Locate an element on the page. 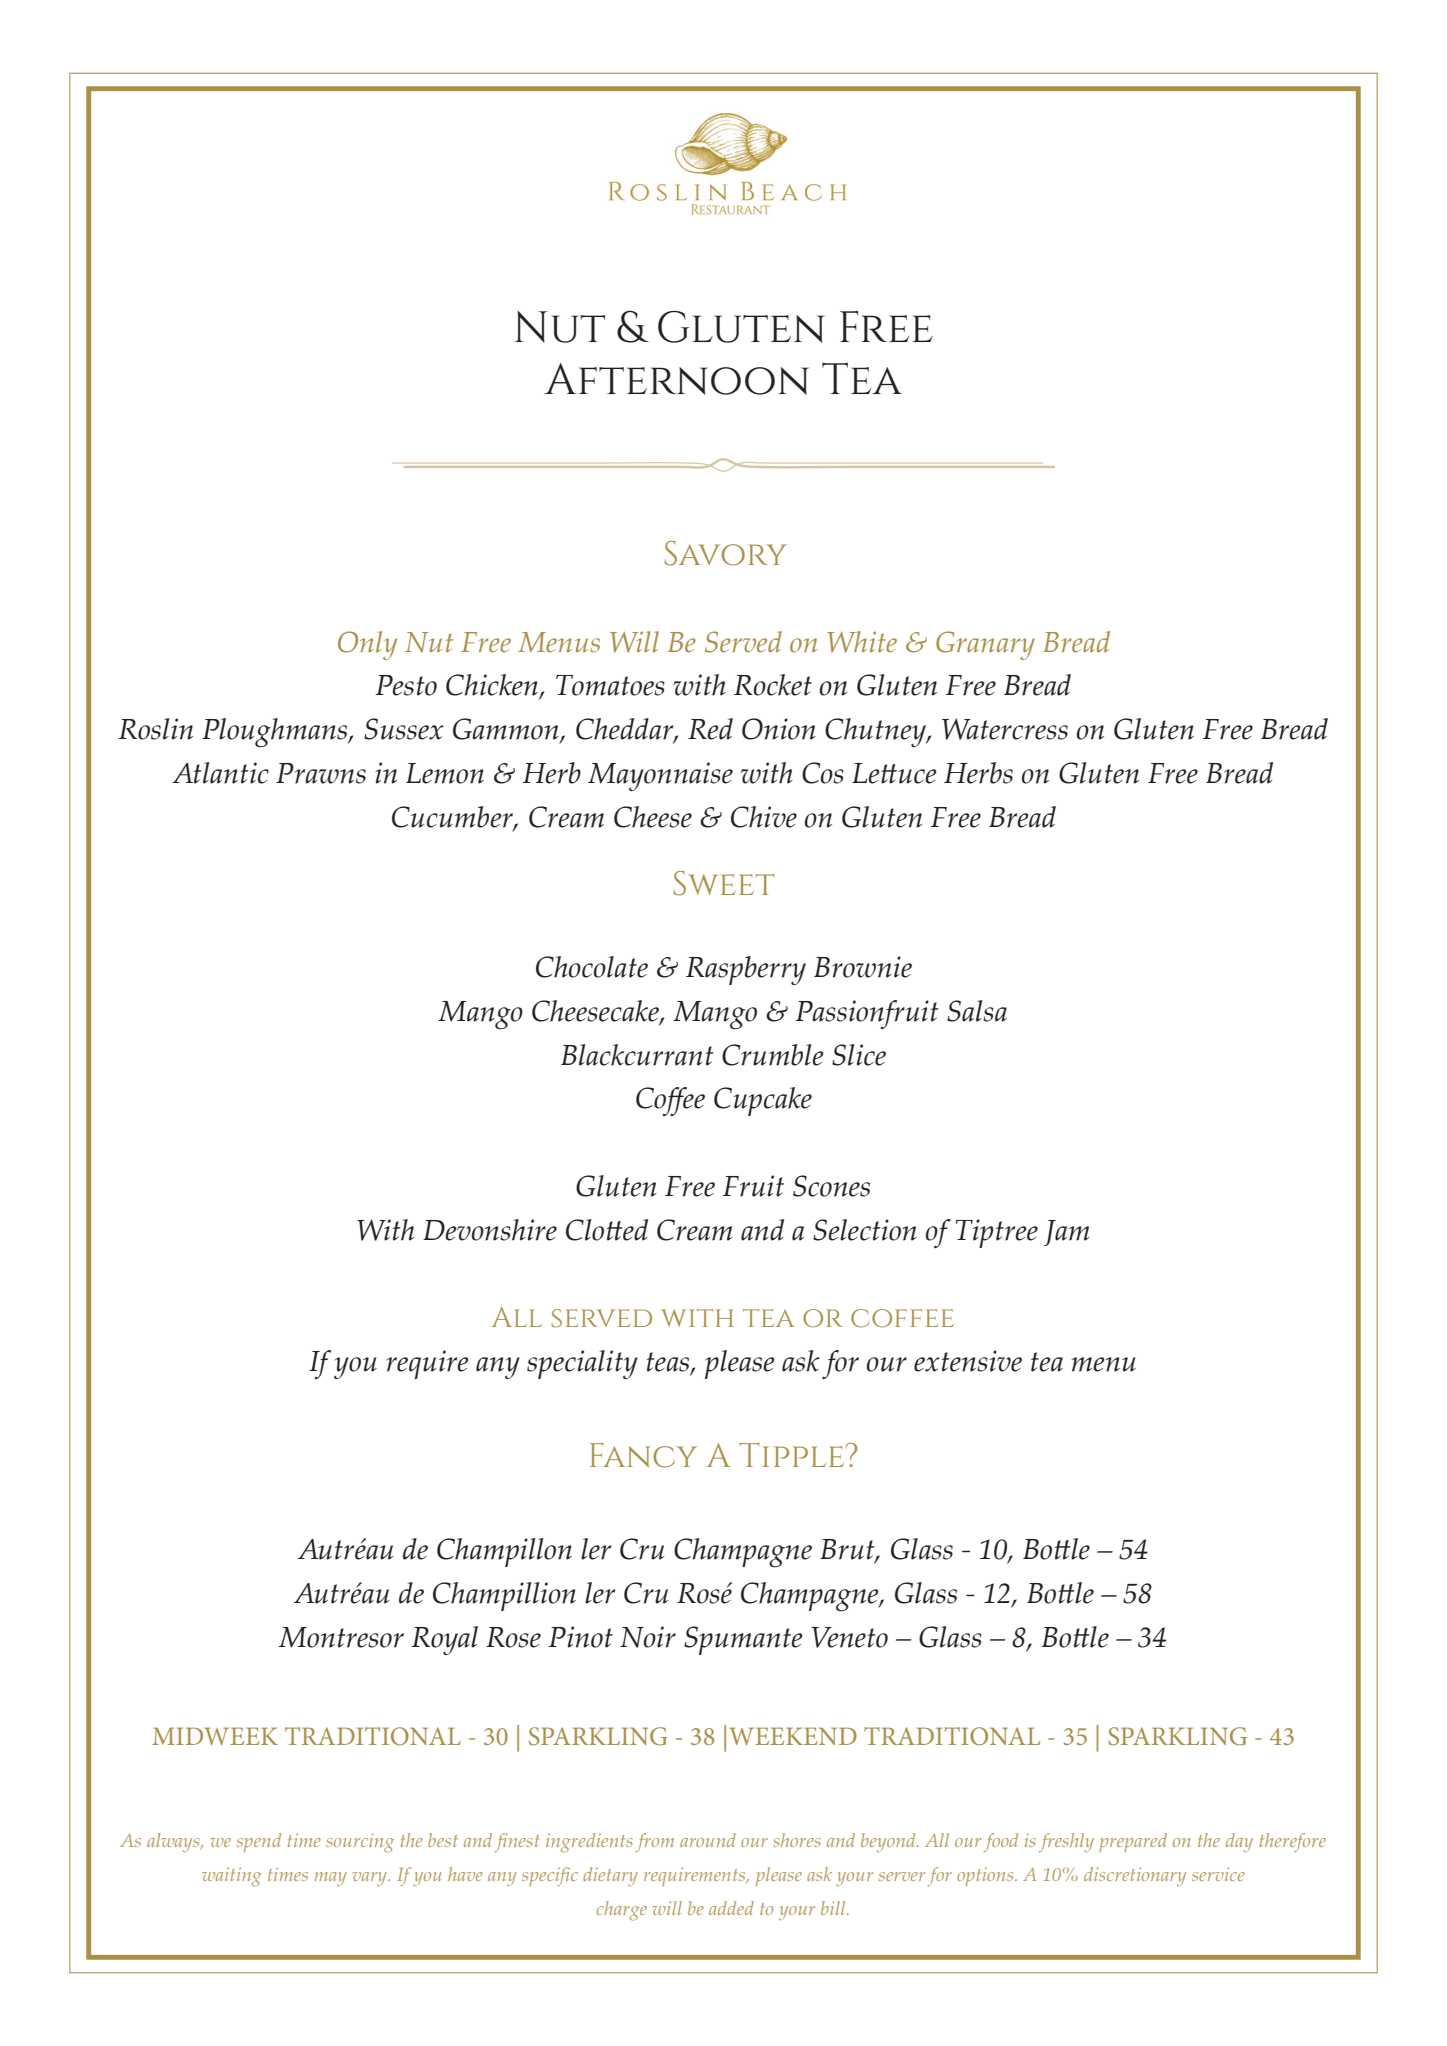  Devonshire is located at coordinates (490, 1230).
